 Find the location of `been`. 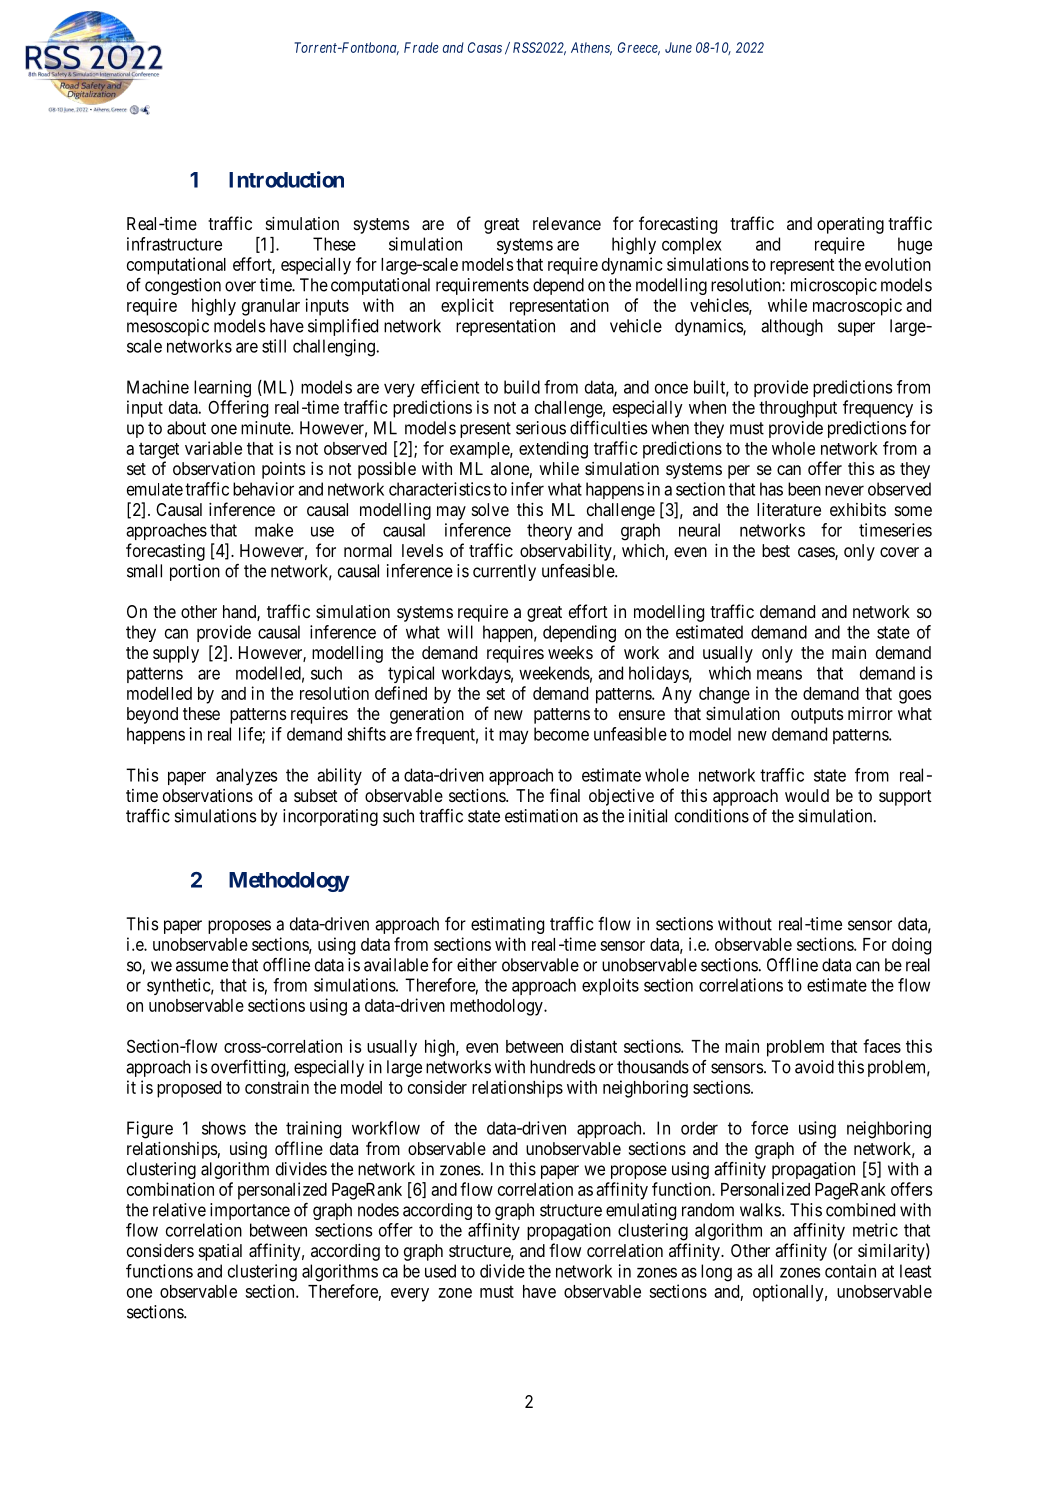

been is located at coordinates (804, 489).
